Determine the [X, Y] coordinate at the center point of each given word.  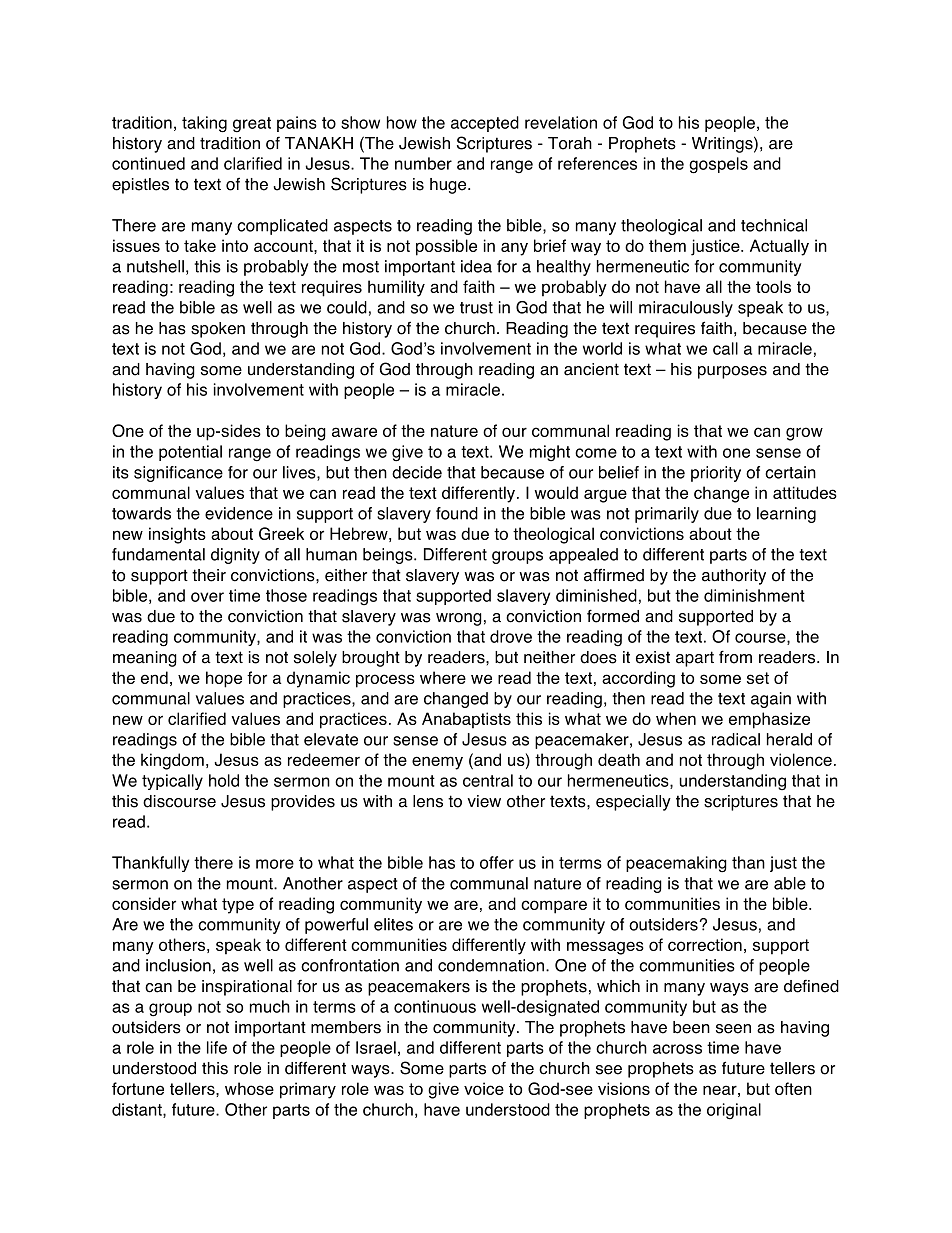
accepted [485, 124]
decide [417, 472]
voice [484, 1088]
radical [736, 739]
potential [190, 453]
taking [204, 124]
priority [716, 474]
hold [224, 780]
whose [249, 1088]
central [488, 780]
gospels [718, 165]
